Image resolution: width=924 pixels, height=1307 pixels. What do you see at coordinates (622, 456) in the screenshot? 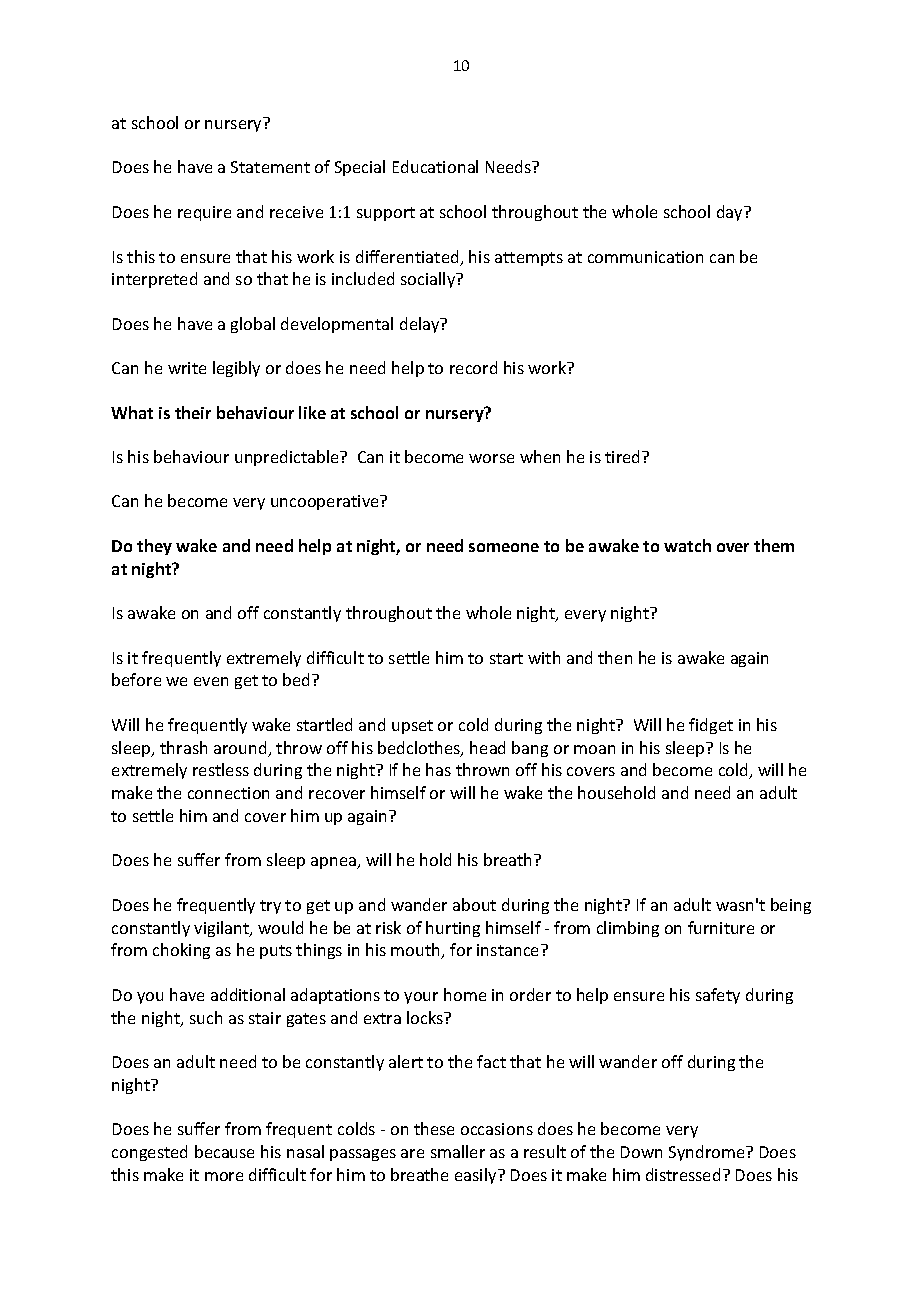
I see `tired` at bounding box center [622, 456].
